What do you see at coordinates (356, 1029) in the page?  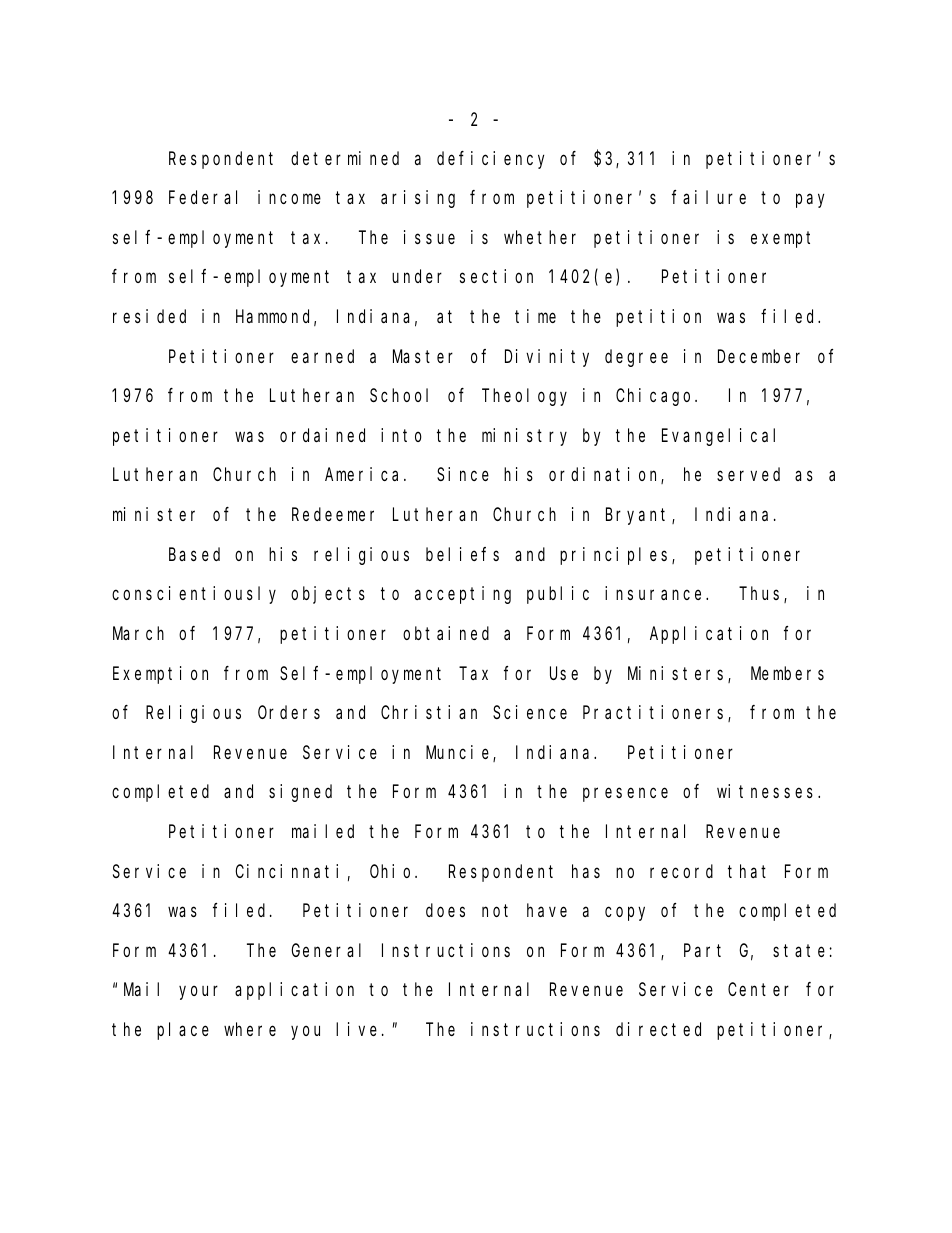 I see `live` at bounding box center [356, 1029].
